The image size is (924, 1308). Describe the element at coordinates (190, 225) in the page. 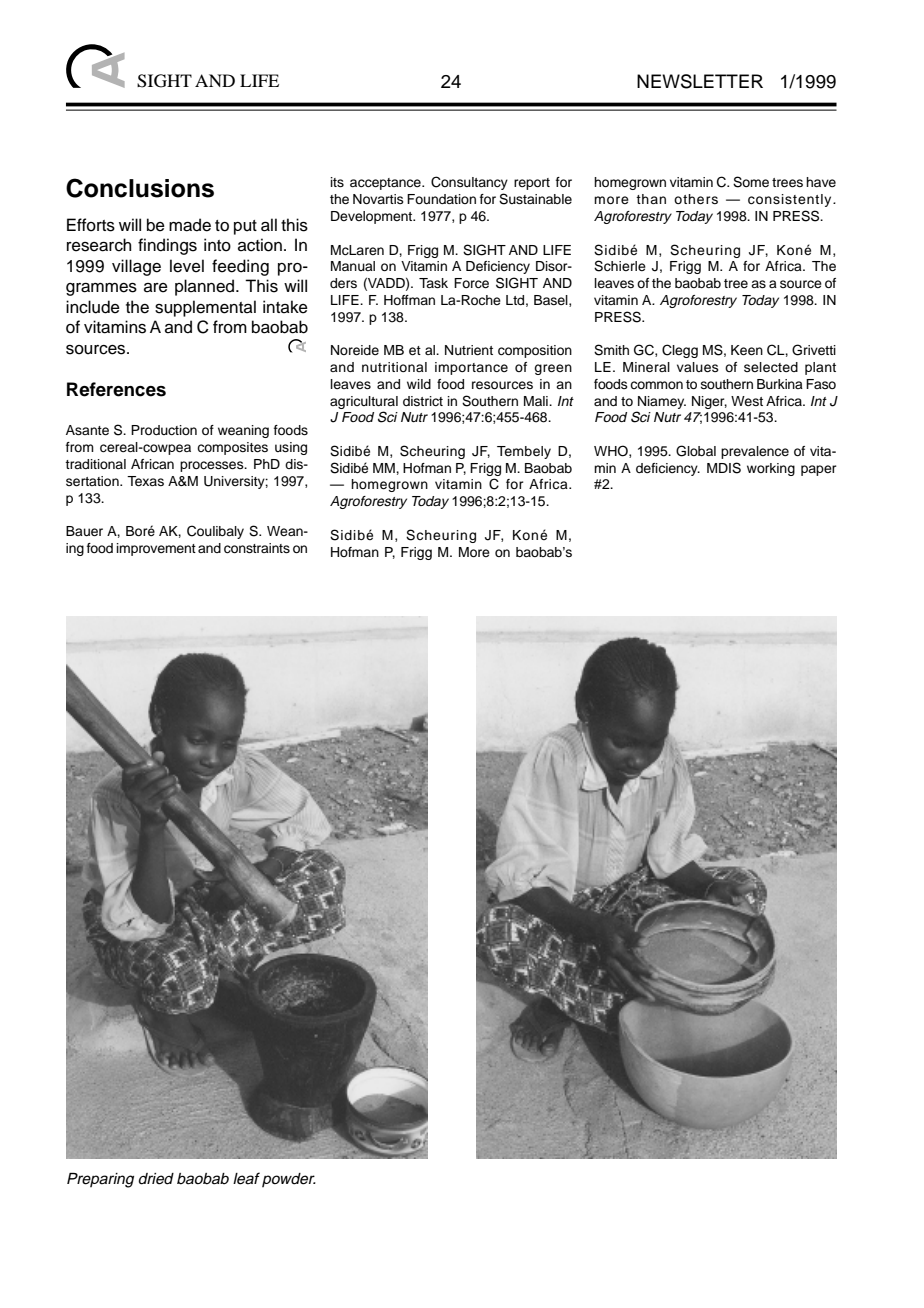

I see `made` at that location.
